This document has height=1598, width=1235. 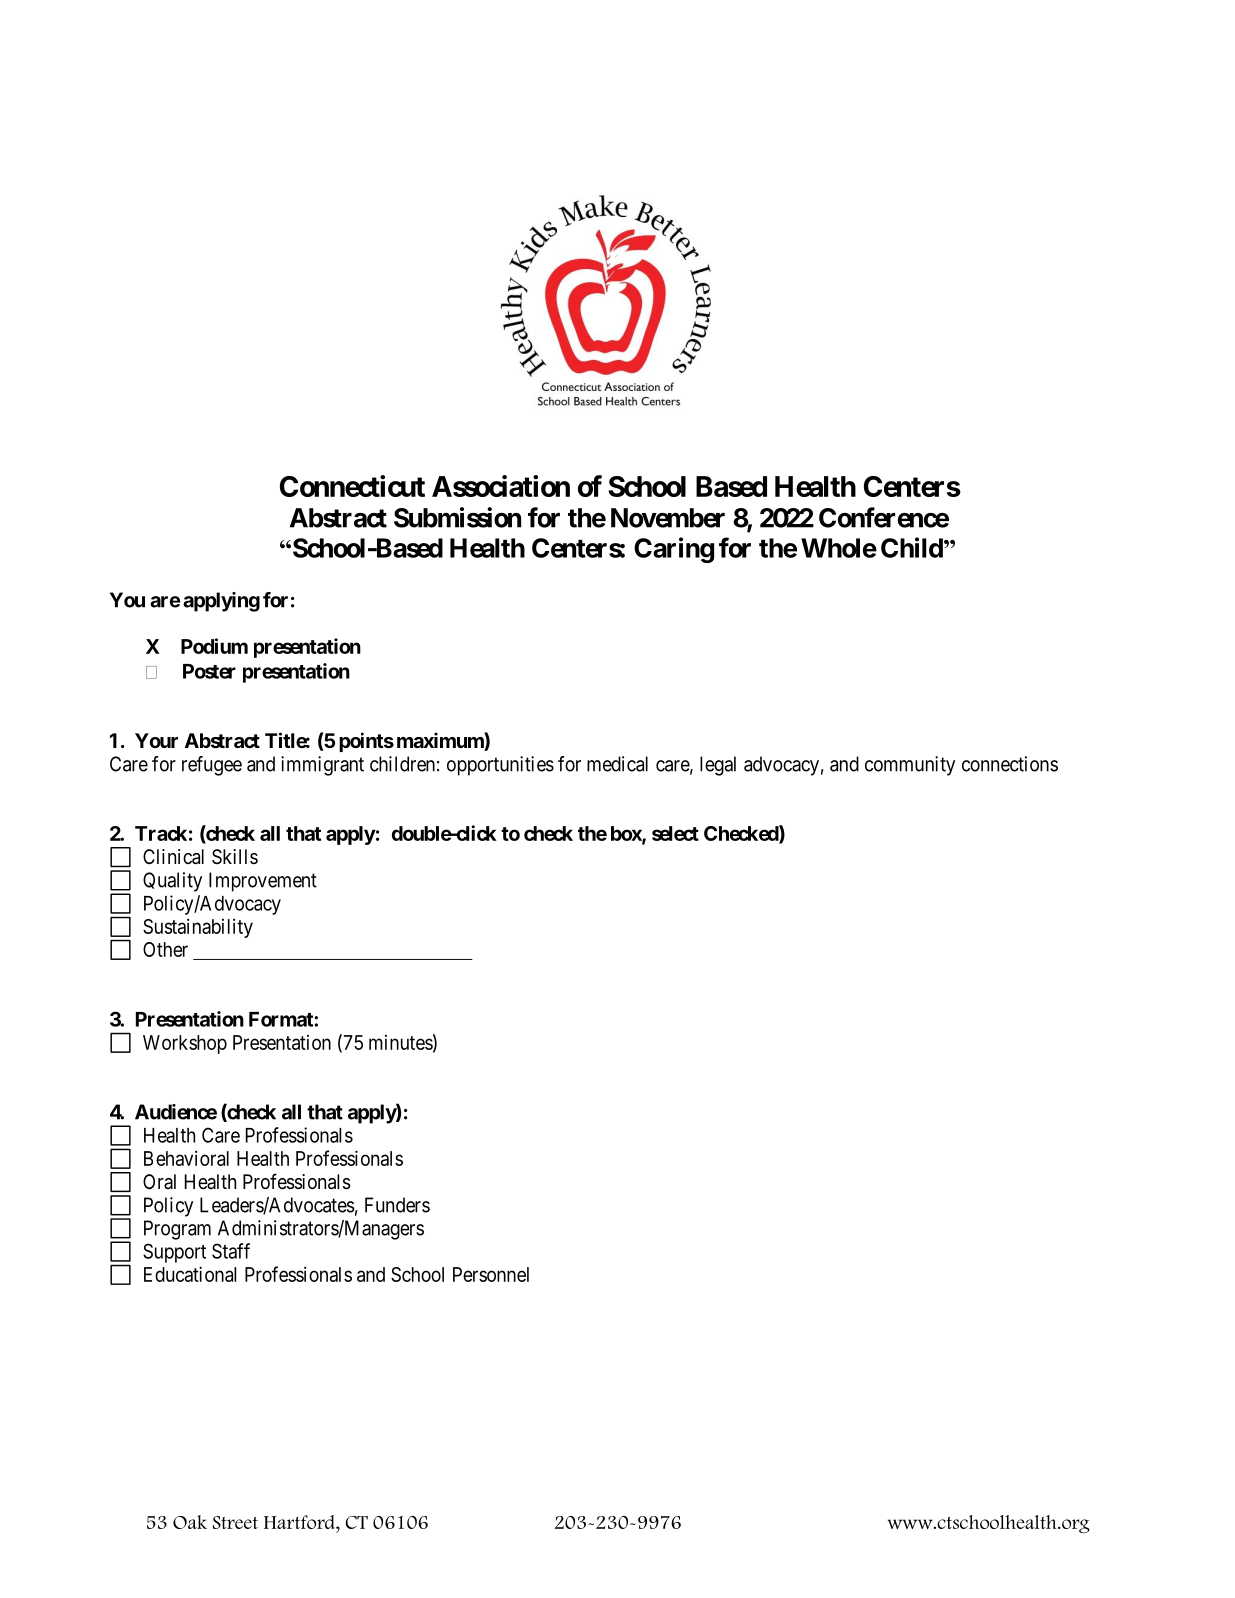 What do you see at coordinates (675, 833) in the document?
I see `select` at bounding box center [675, 833].
